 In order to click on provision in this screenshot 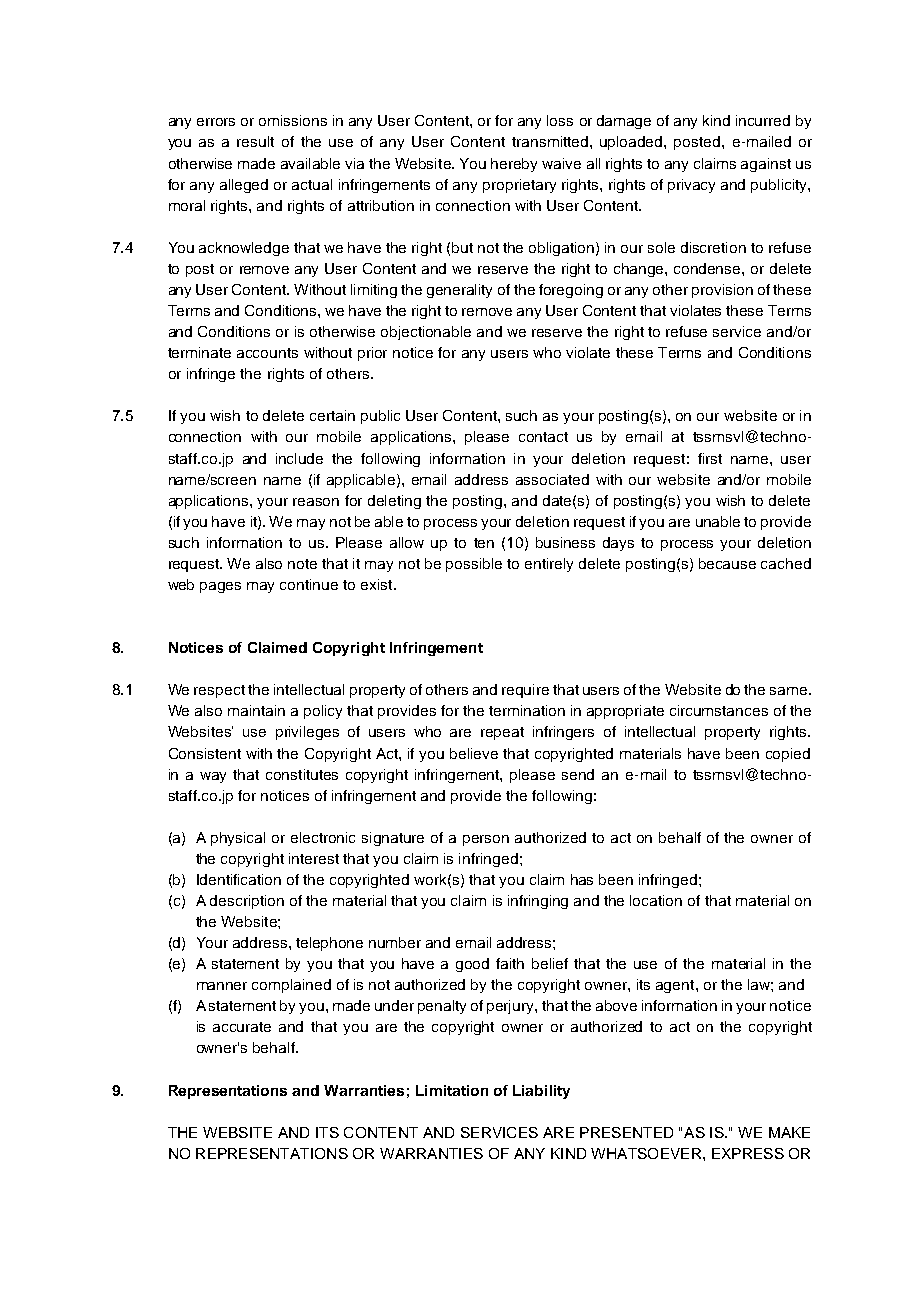, I will do `click(722, 291)`.
